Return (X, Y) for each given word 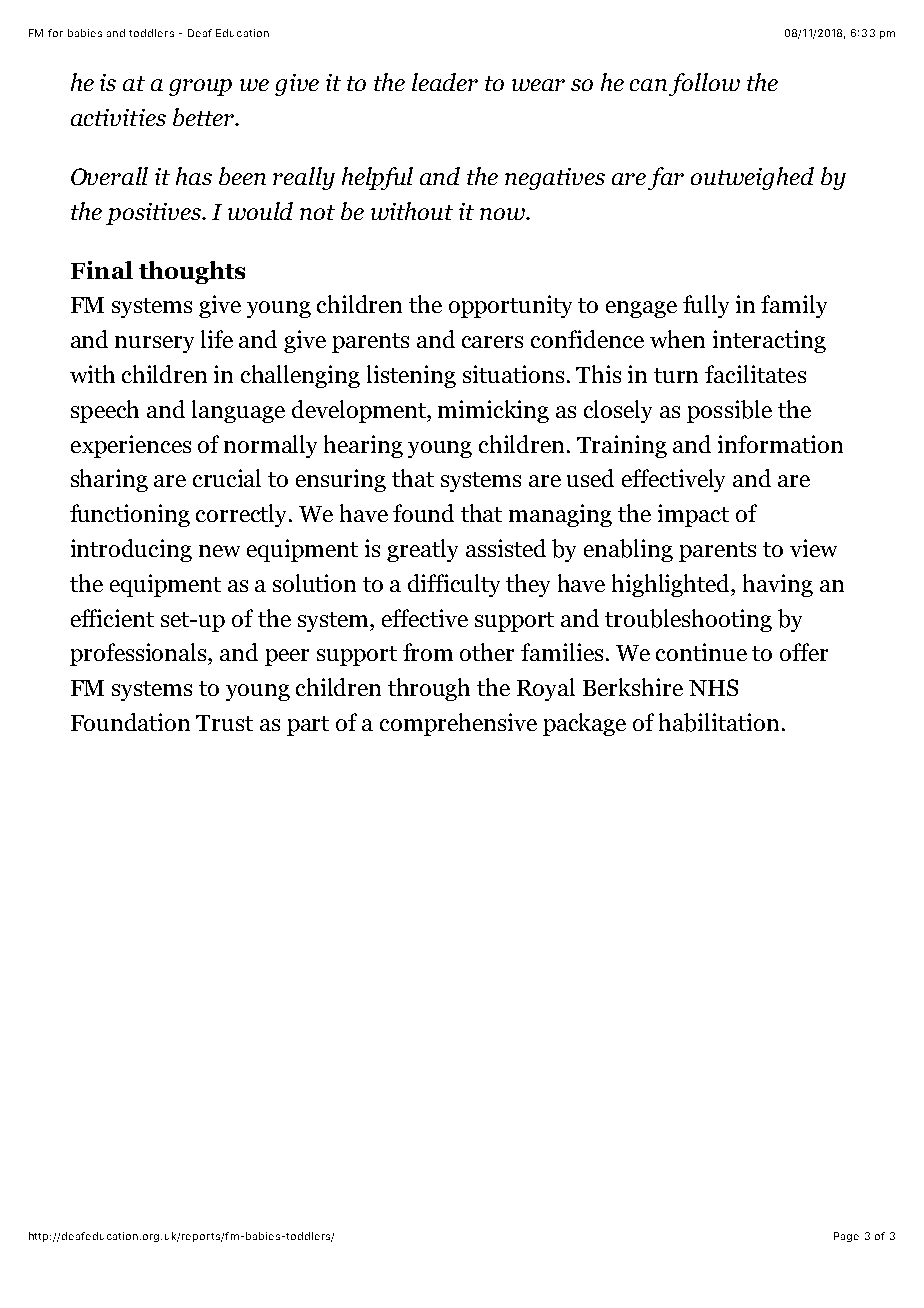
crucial (227, 478)
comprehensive (458, 724)
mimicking (493, 411)
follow (704, 84)
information (780, 444)
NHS (713, 687)
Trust (224, 723)
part (308, 726)
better (205, 117)
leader (445, 82)
